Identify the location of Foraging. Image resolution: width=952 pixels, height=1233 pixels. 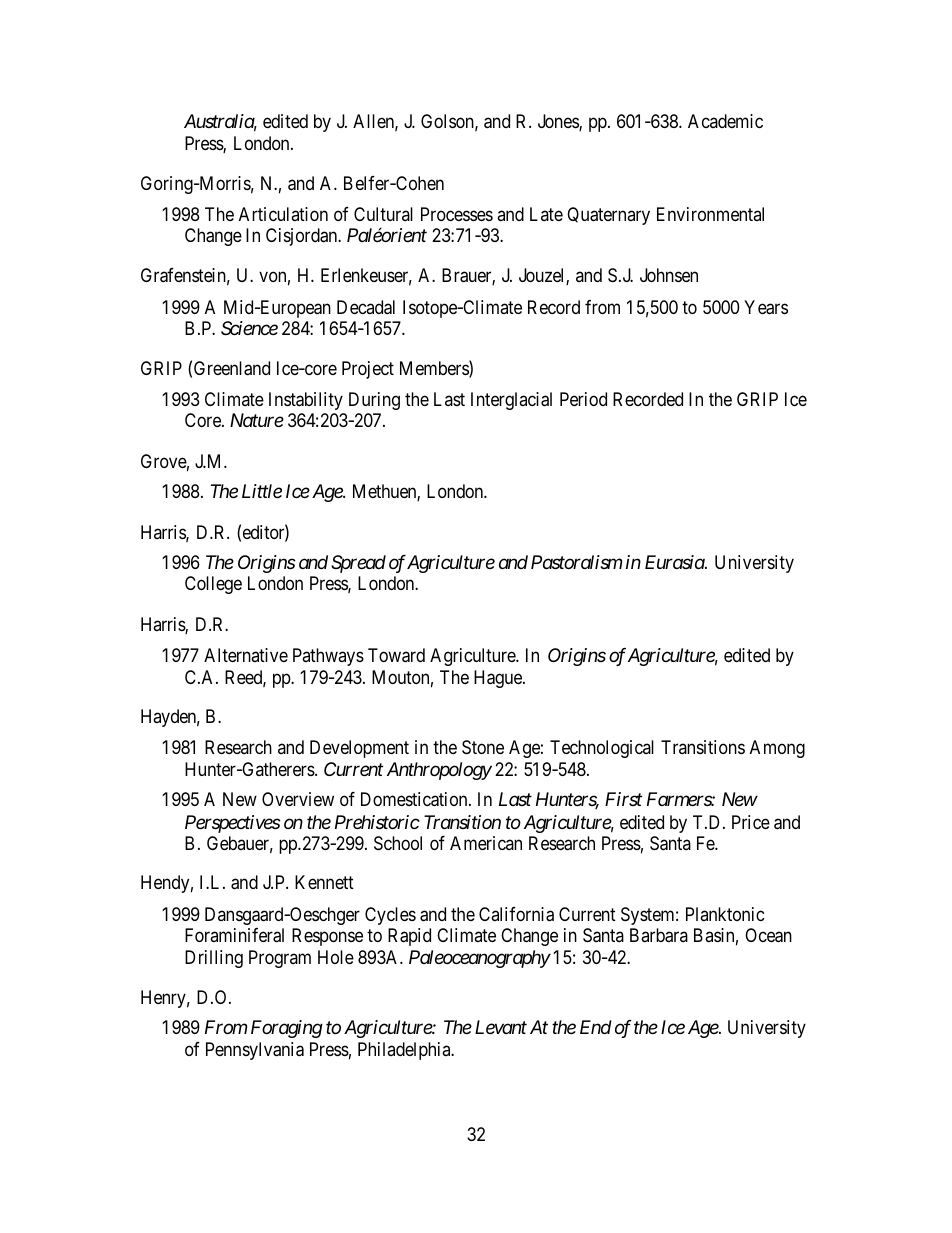
(287, 1029).
